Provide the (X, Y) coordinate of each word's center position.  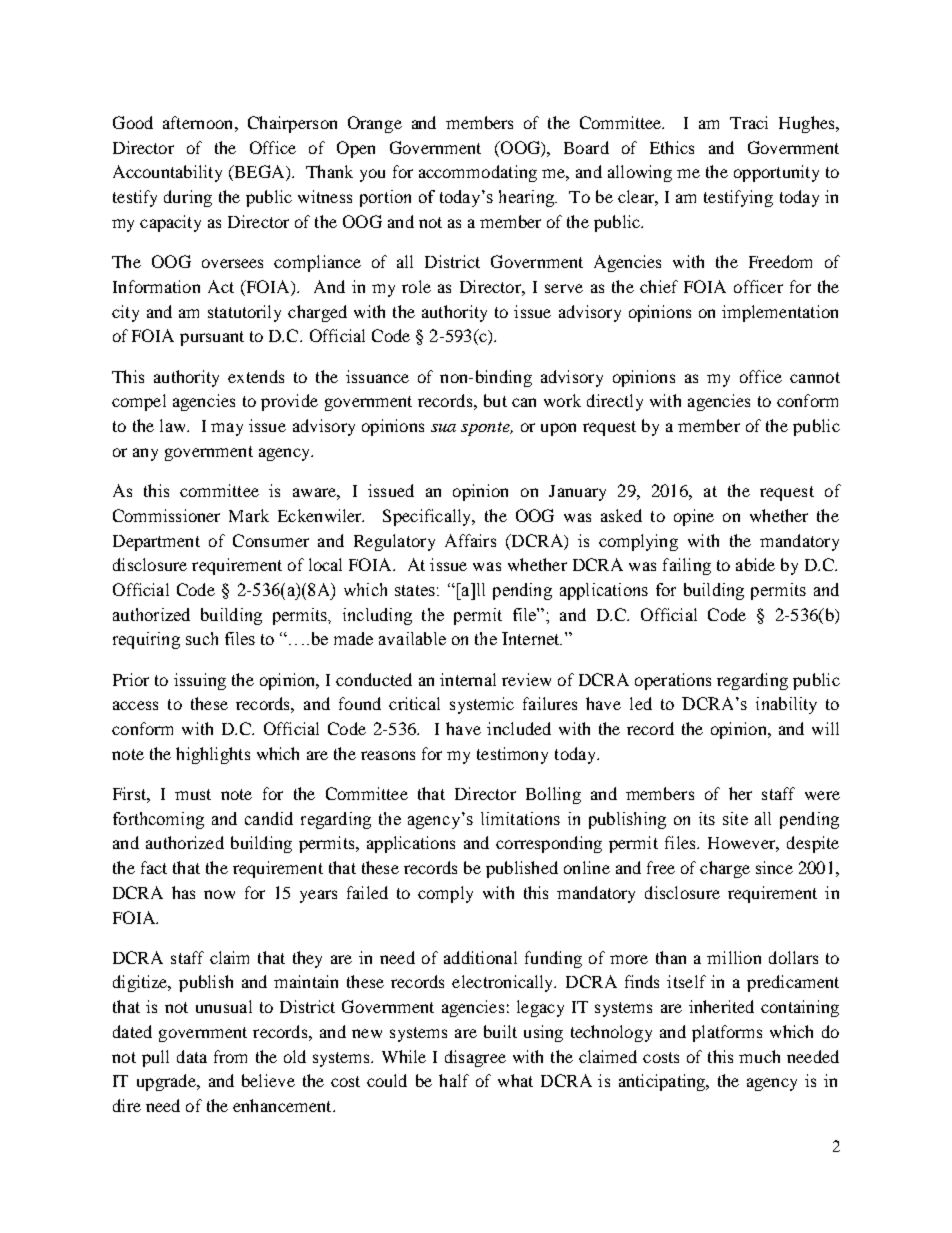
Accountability (167, 173)
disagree (475, 1058)
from (230, 1056)
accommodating (478, 173)
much (759, 1056)
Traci (749, 122)
